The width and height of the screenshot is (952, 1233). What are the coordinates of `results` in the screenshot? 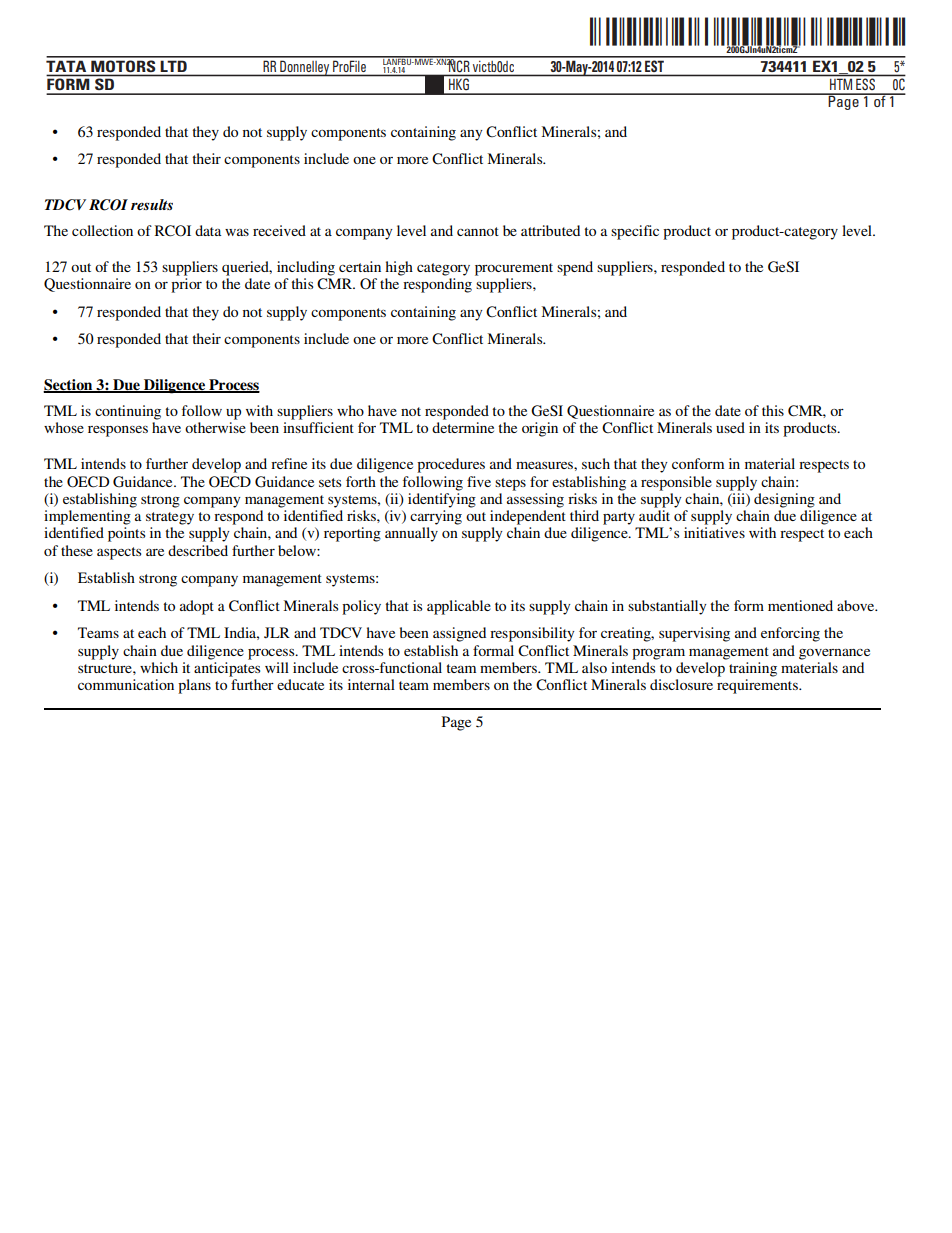 It's located at (152, 204).
